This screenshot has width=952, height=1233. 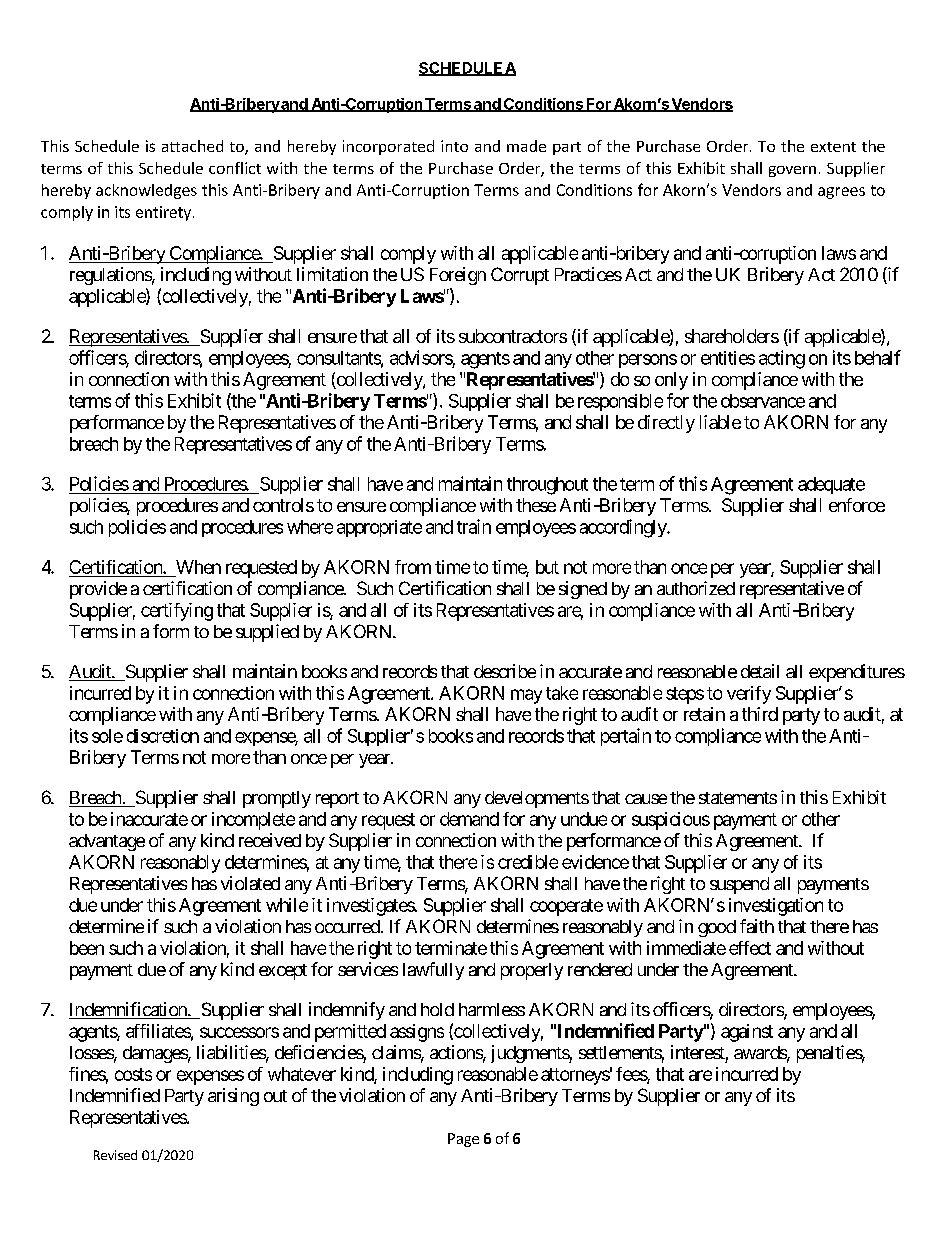 What do you see at coordinates (146, 191) in the screenshot?
I see `acknowledges` at bounding box center [146, 191].
